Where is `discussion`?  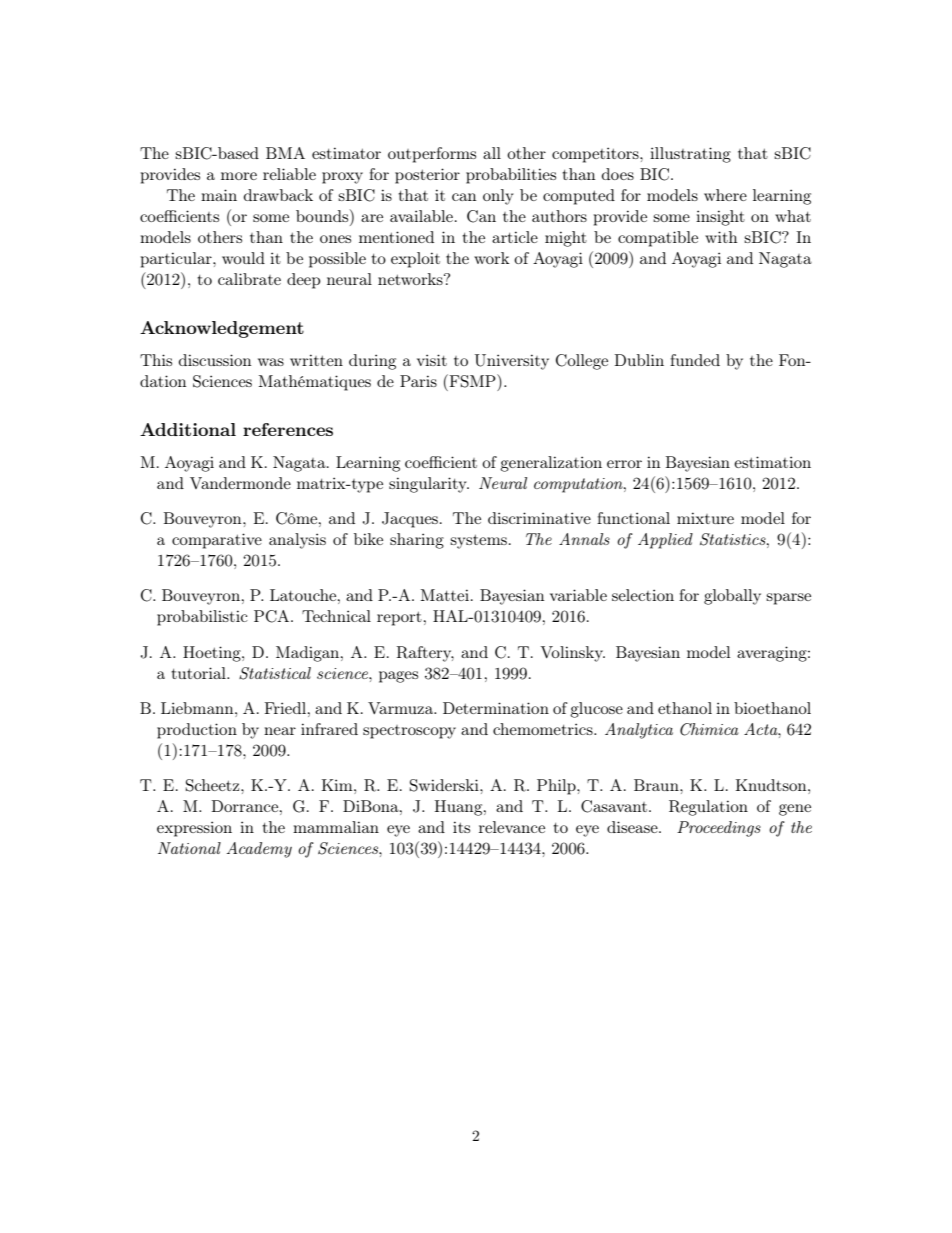 discussion is located at coordinates (215, 360).
